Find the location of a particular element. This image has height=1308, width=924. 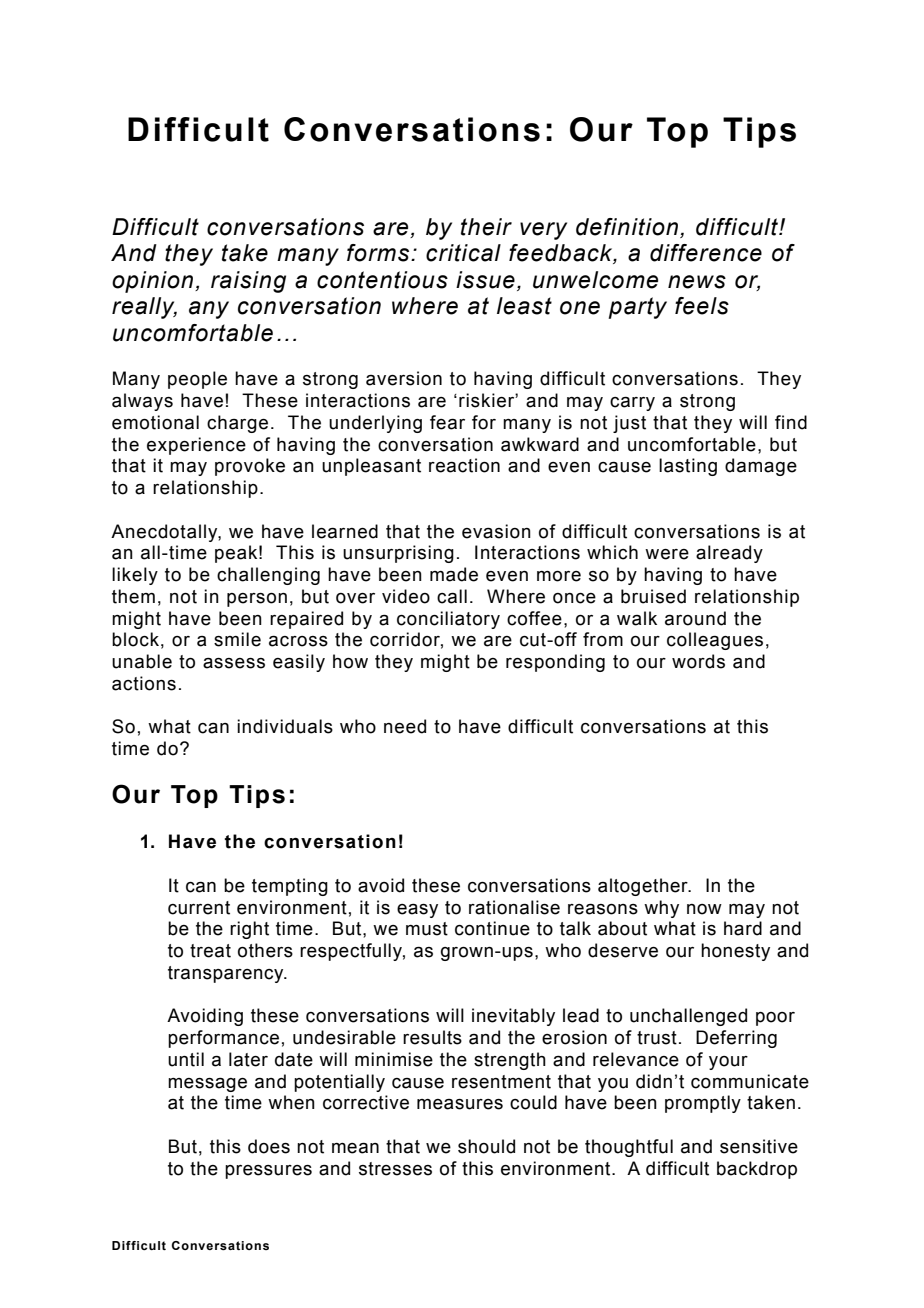

raising is located at coordinates (248, 282).
